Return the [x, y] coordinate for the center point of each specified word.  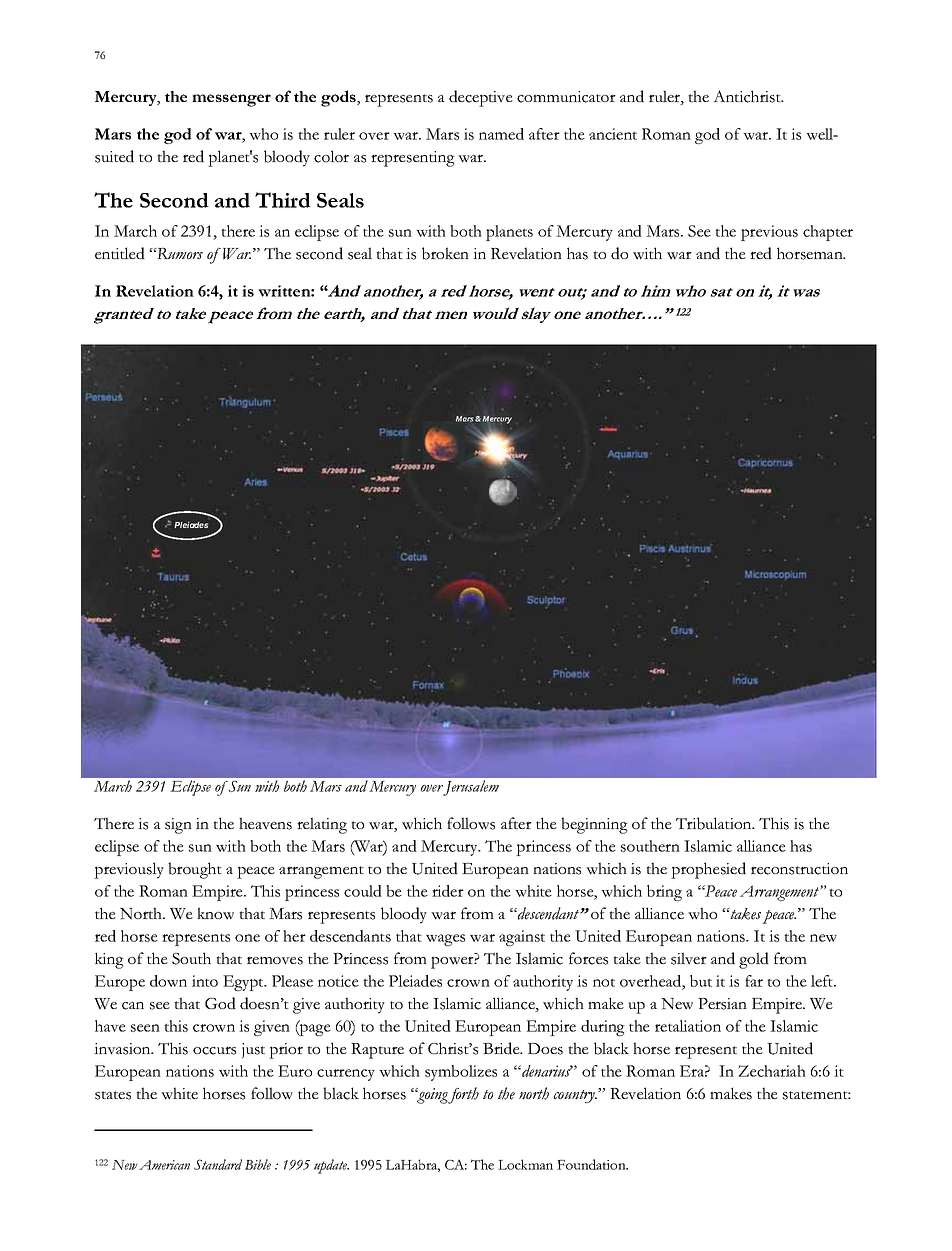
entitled [120, 253]
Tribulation [715, 823]
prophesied [708, 870]
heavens [265, 823]
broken [445, 253]
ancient [613, 134]
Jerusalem [471, 788]
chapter [828, 233]
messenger [231, 100]
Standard [218, 1164]
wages [445, 940]
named [501, 134]
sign [178, 826]
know [215, 913]
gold [754, 960]
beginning [594, 825]
